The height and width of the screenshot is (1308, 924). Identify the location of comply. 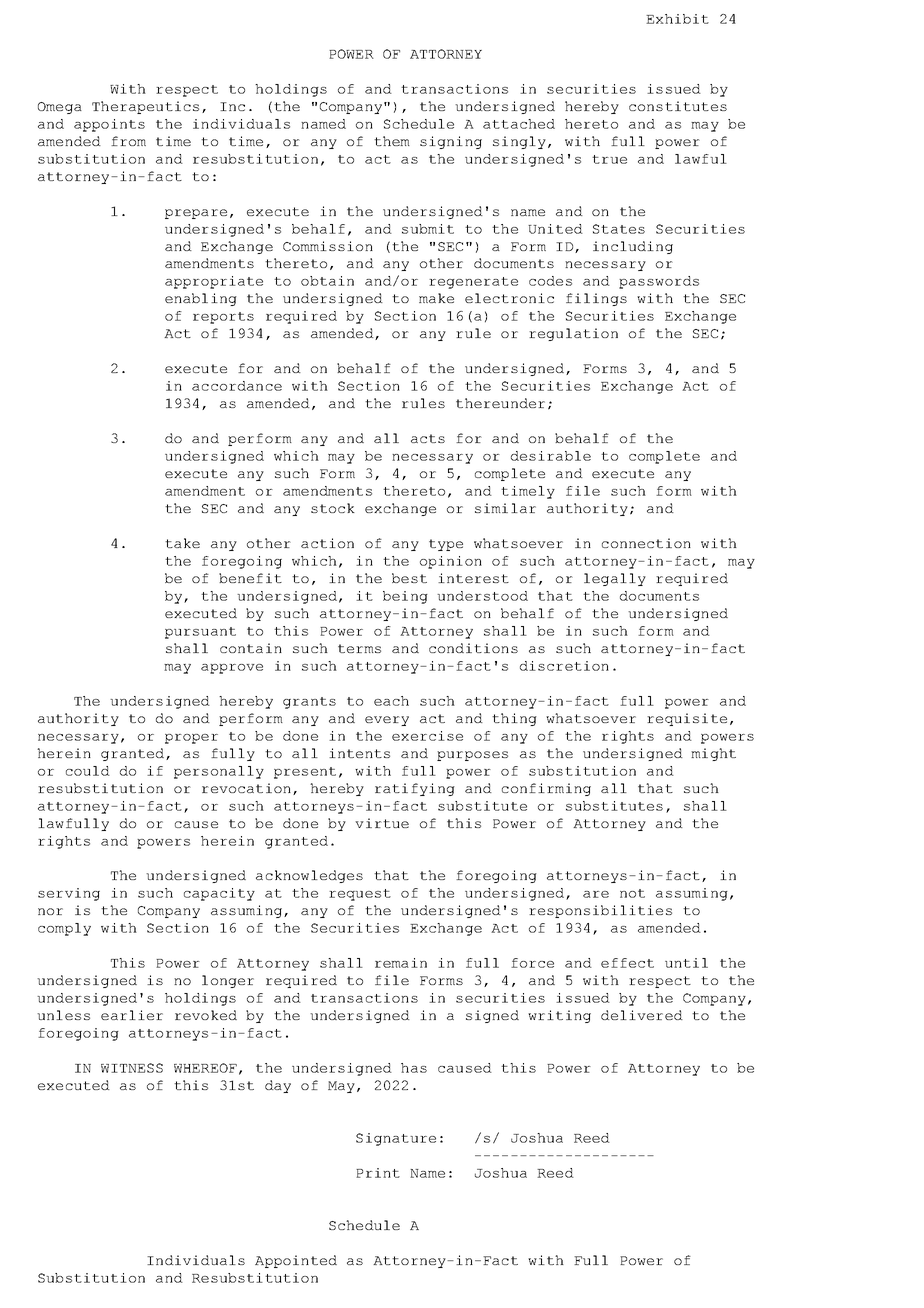
(64, 929).
